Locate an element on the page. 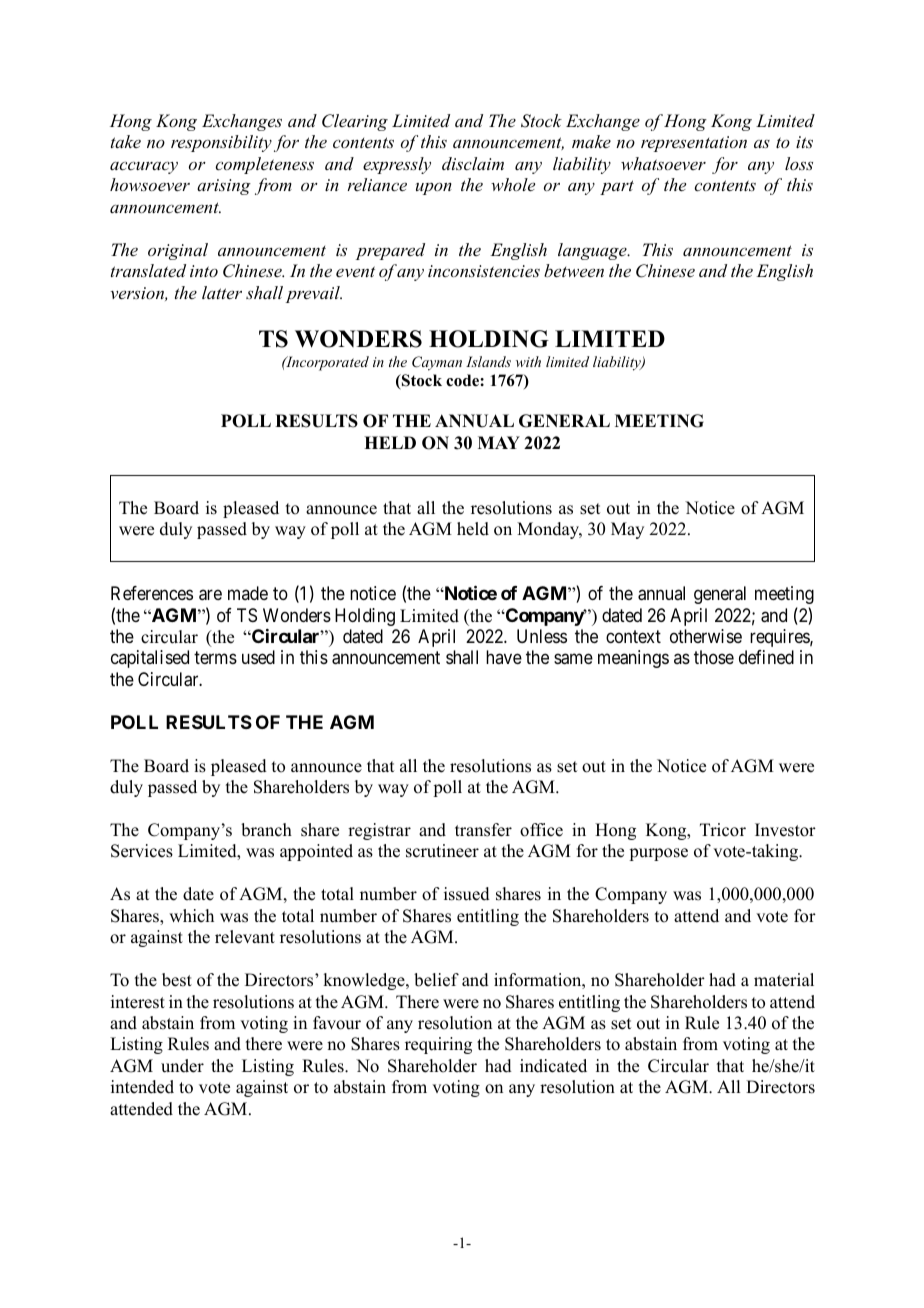 This page has height=1308, width=924. otherwise is located at coordinates (706, 636).
